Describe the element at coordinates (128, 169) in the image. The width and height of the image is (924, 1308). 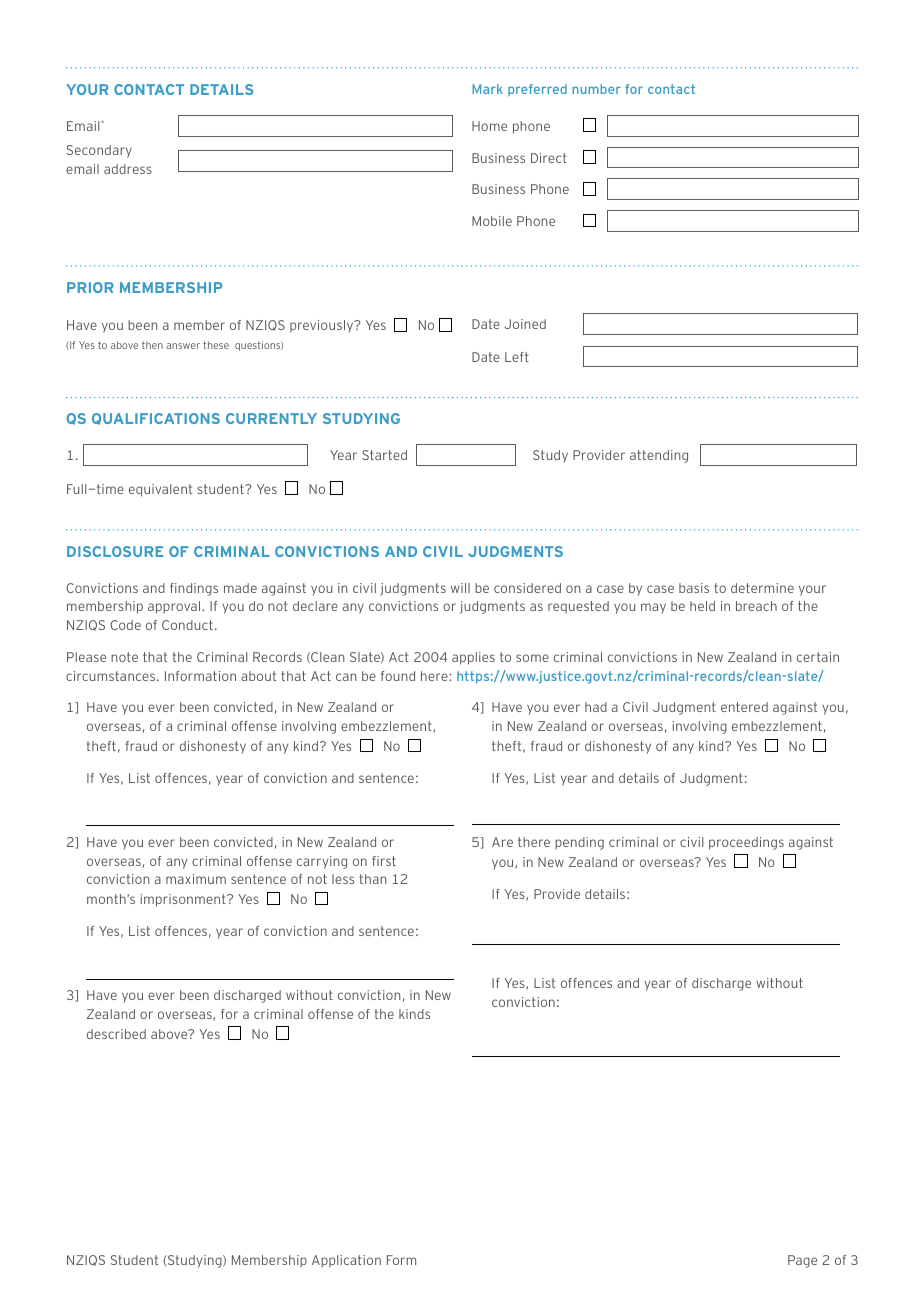
I see `address` at that location.
